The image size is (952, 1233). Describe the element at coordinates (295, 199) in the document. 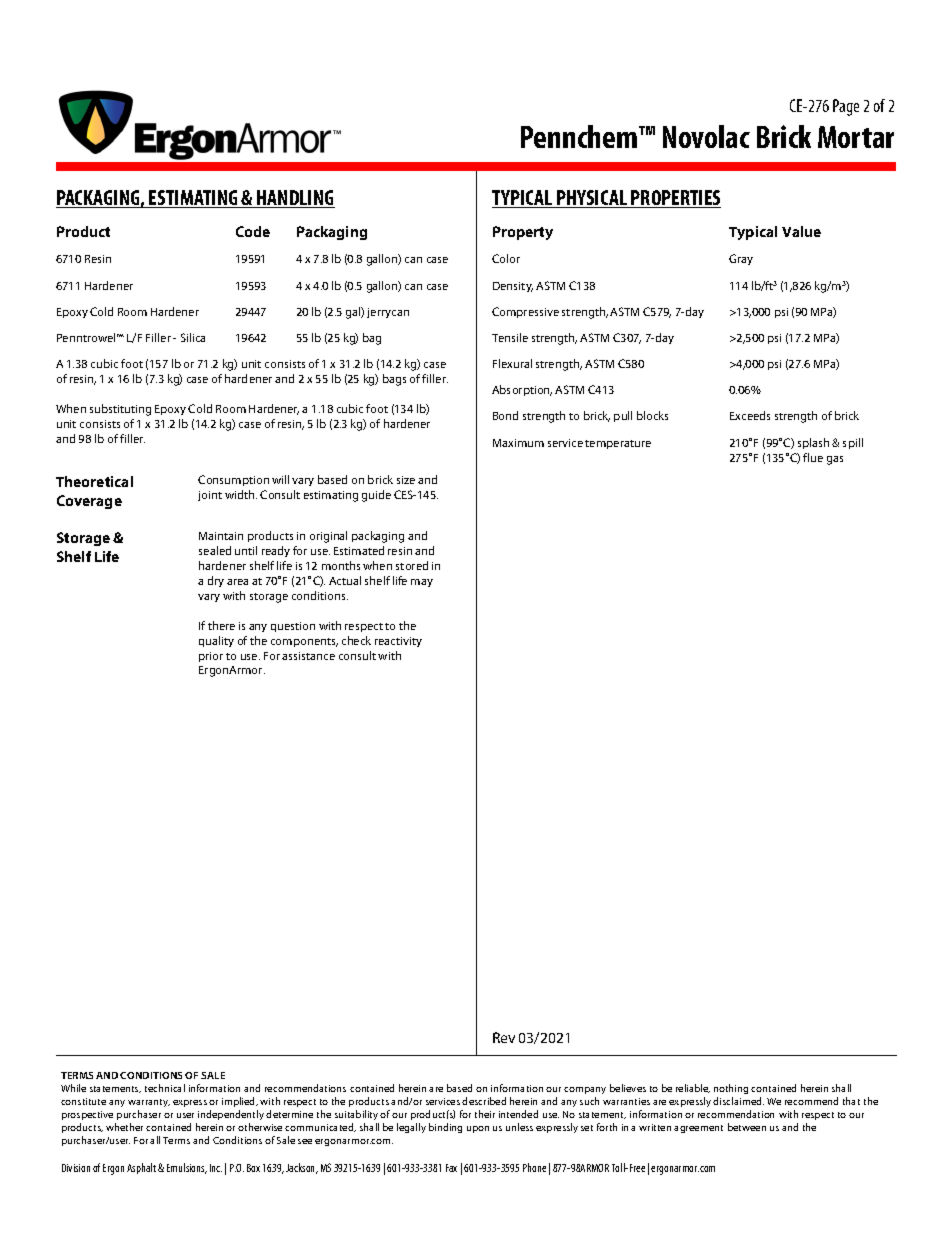

I see `HANDLING` at that location.
